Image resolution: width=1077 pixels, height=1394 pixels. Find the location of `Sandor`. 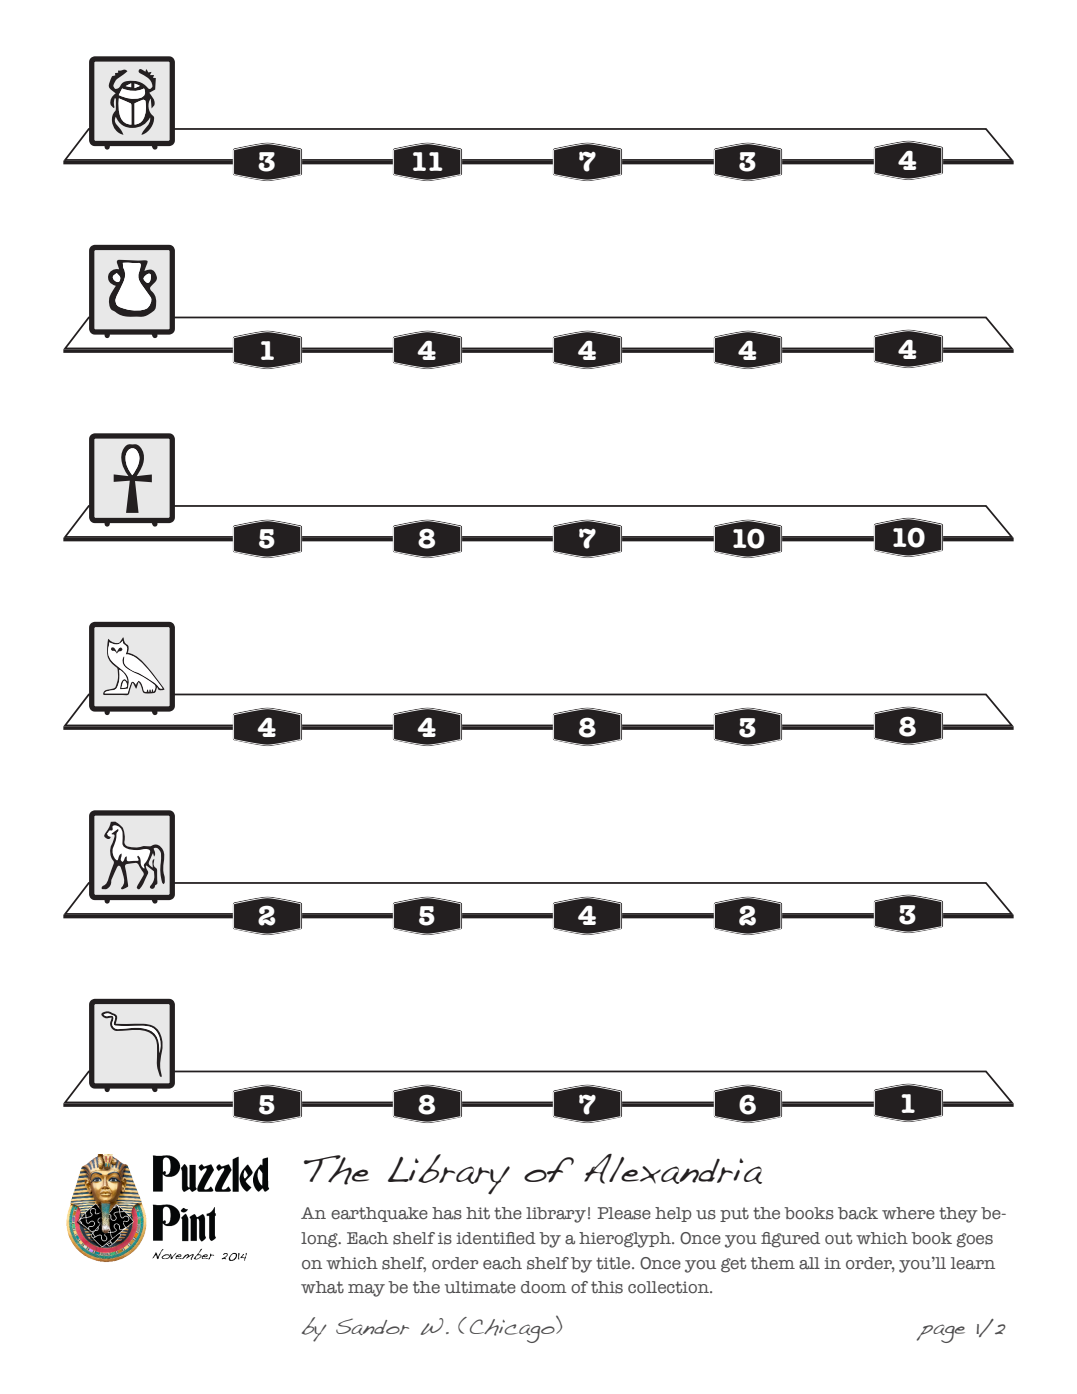

Sandor is located at coordinates (372, 1326).
